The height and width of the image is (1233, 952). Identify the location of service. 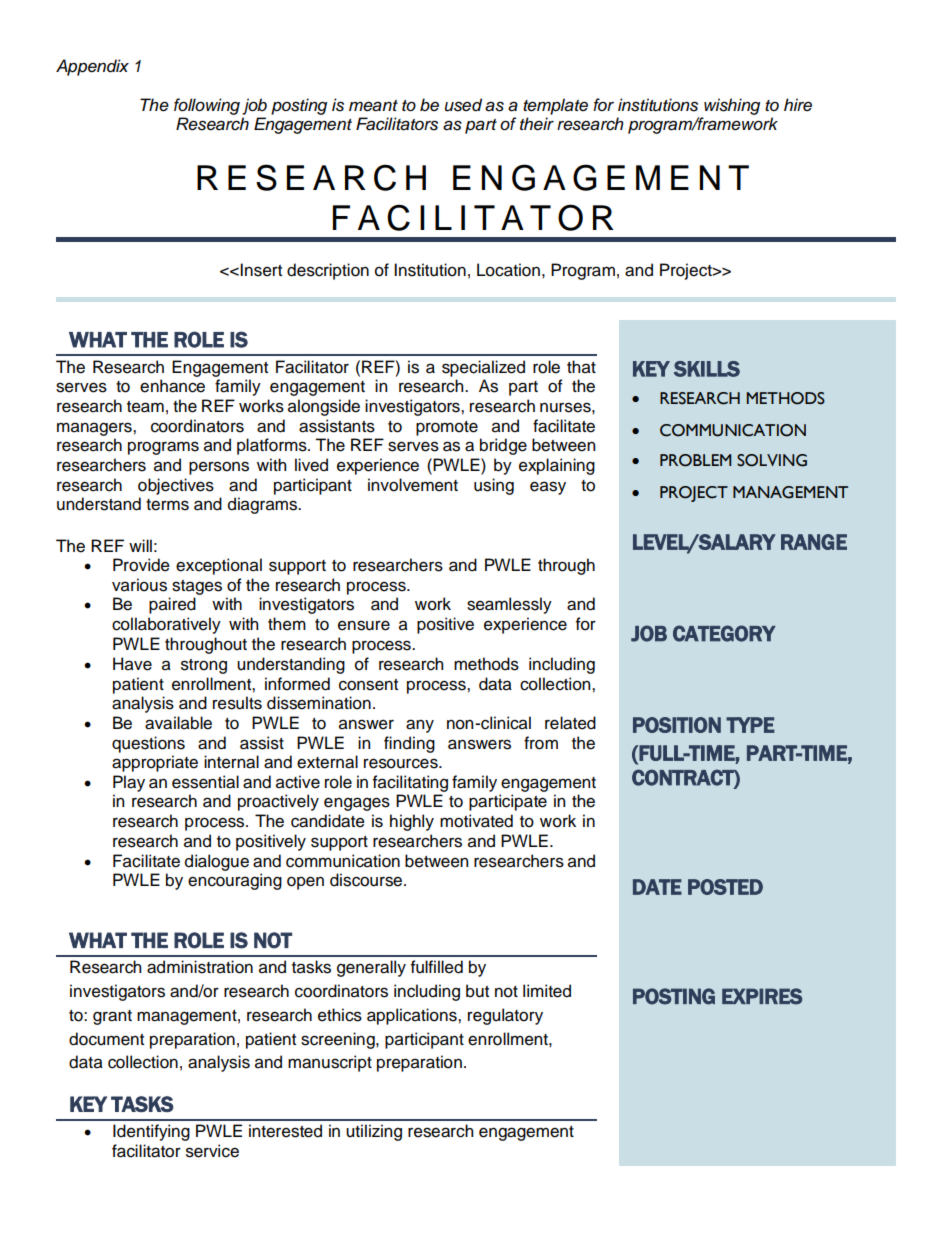
(212, 1151).
